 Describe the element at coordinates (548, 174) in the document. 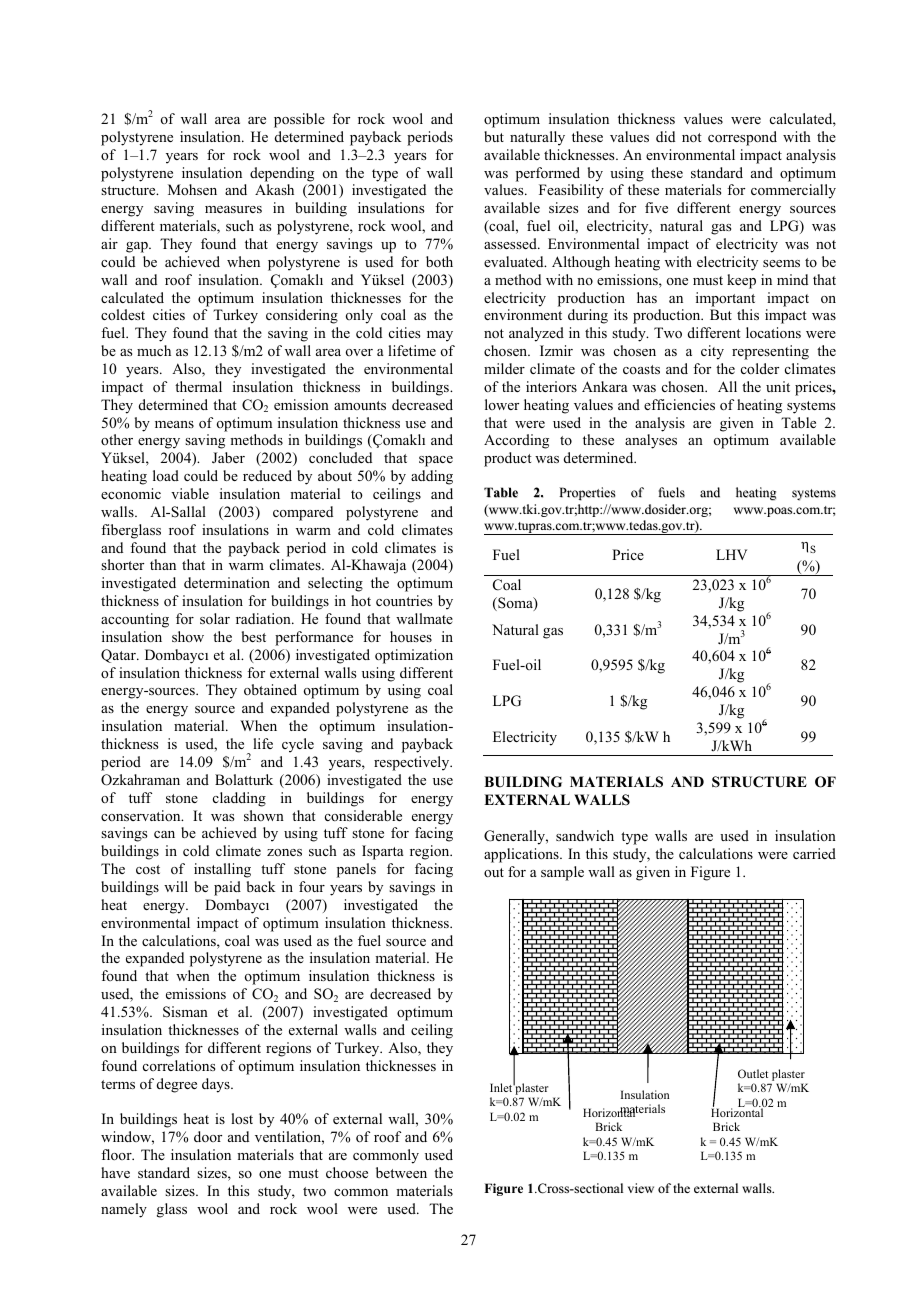

I see `performed` at that location.
